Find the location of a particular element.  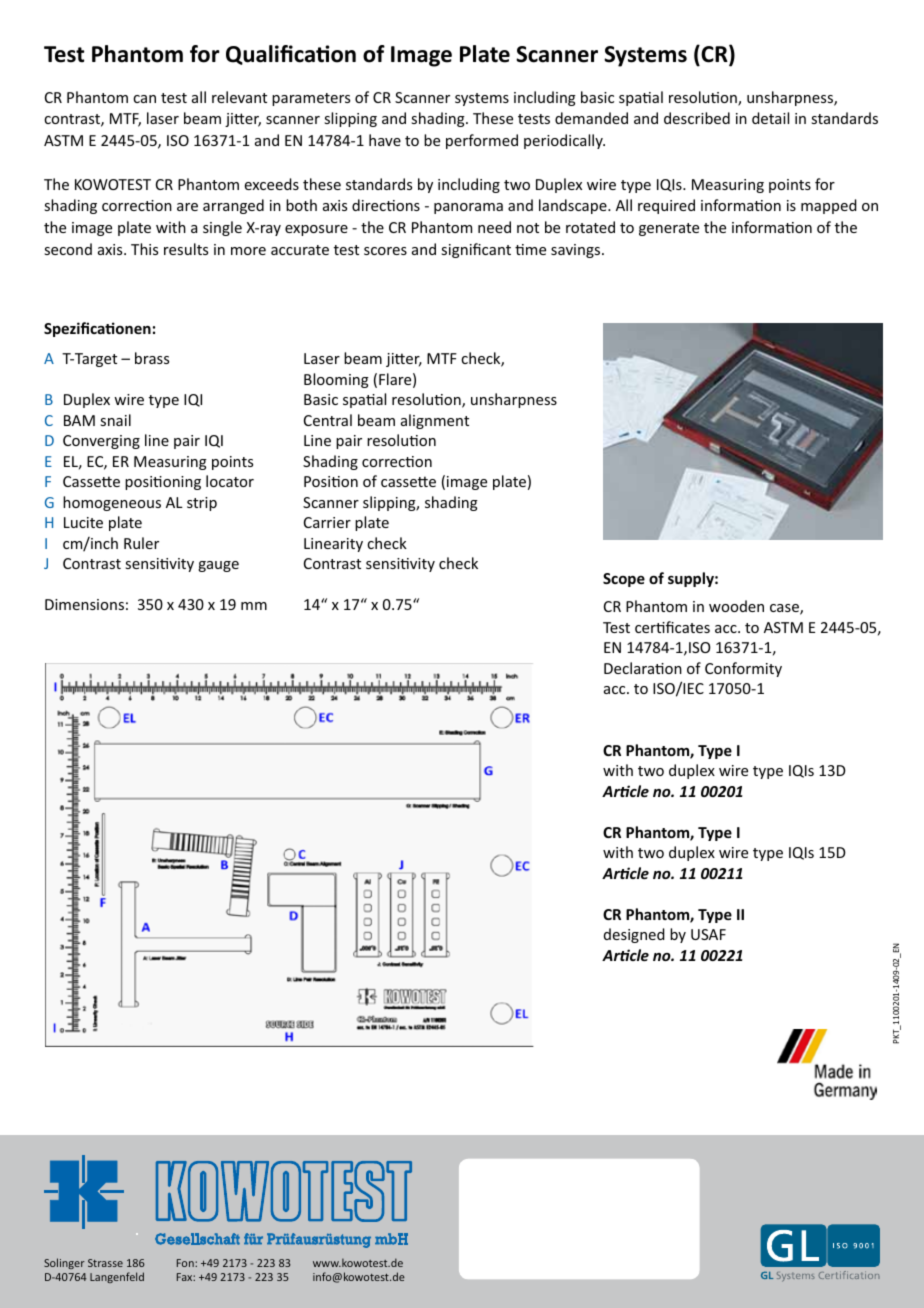

Declaration is located at coordinates (643, 668).
